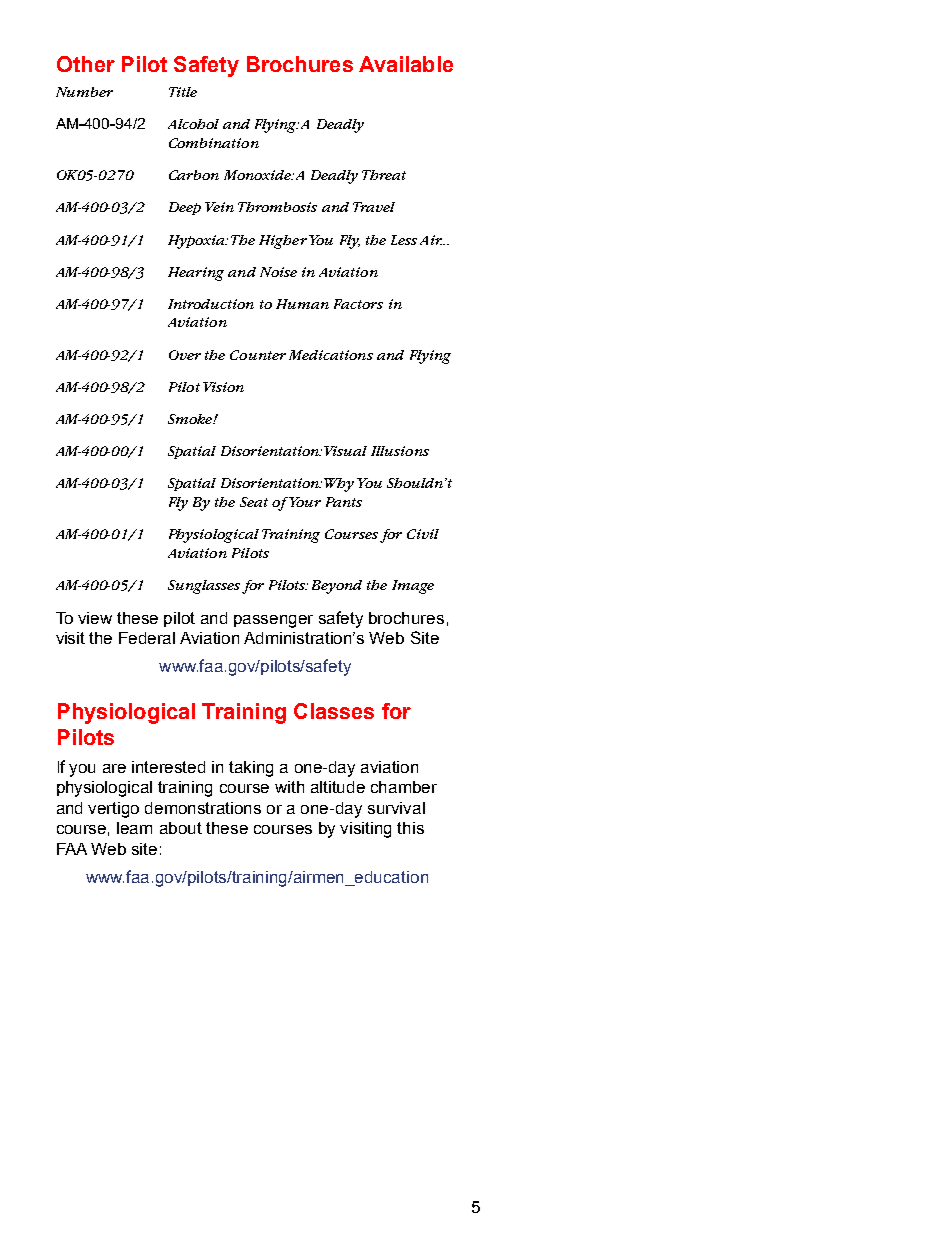  I want to click on Available, so click(406, 64).
